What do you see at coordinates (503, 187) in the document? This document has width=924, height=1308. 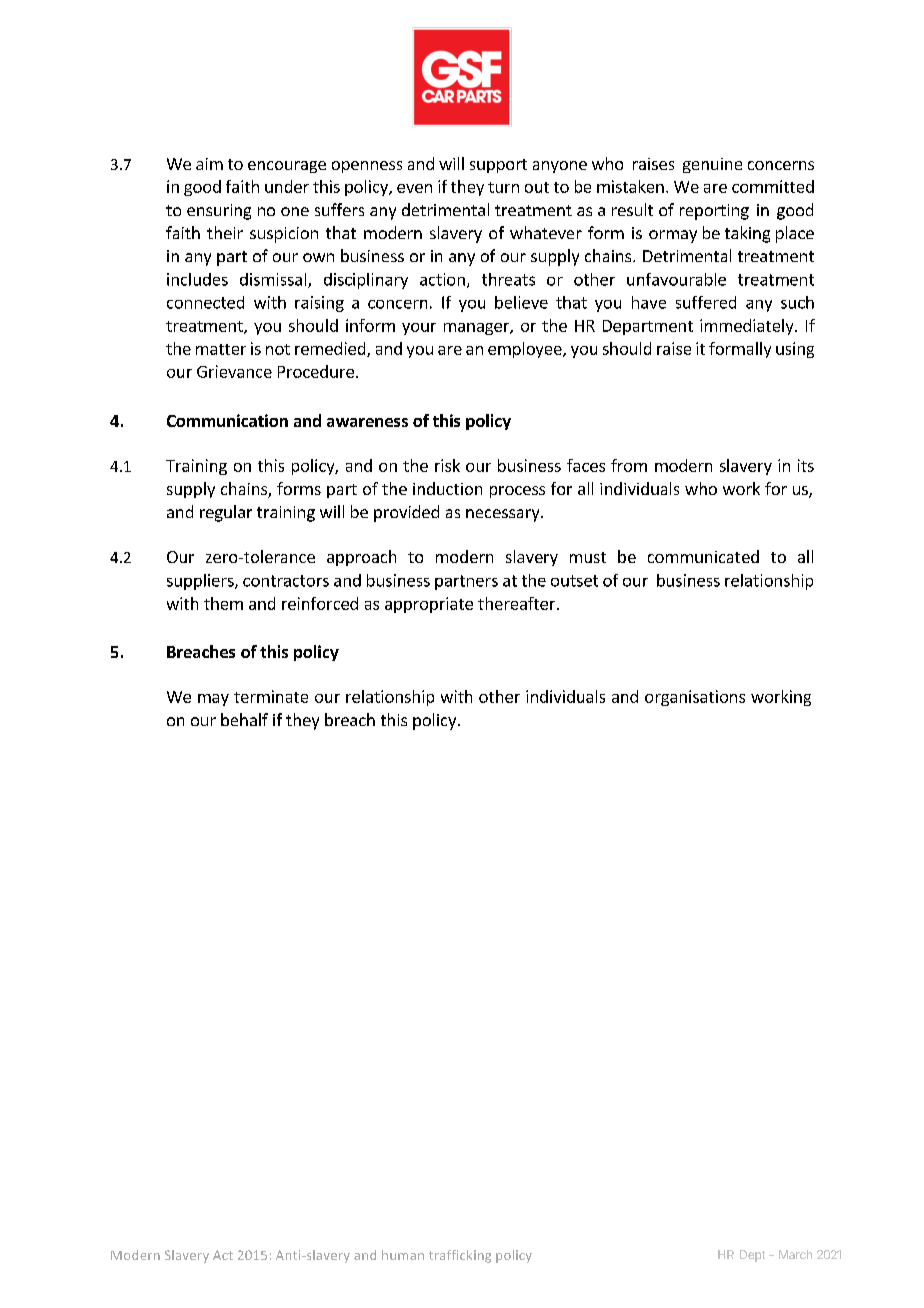 I see `turn` at bounding box center [503, 187].
